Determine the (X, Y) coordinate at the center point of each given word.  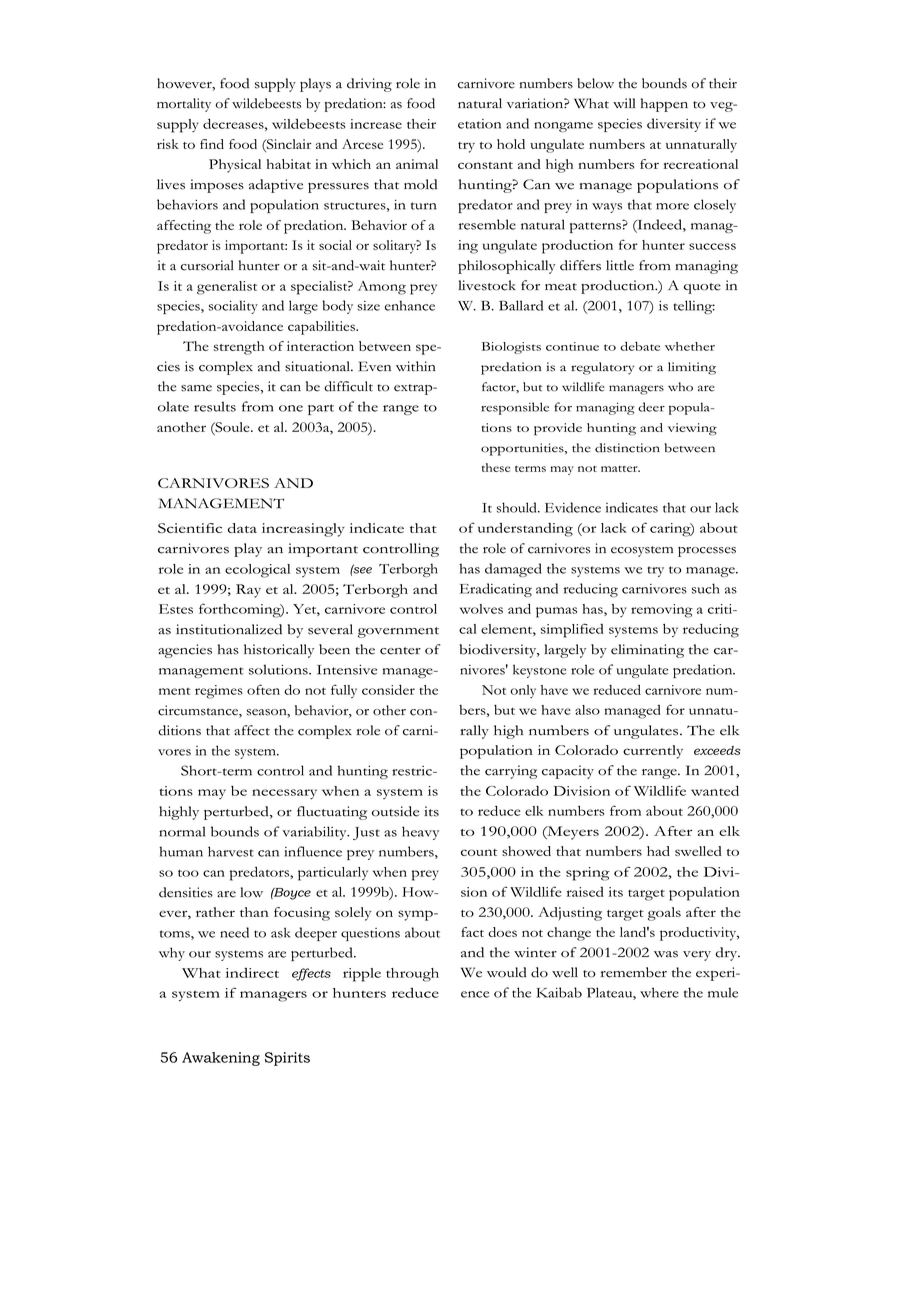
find (212, 144)
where (659, 992)
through (412, 975)
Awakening (221, 1059)
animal (417, 164)
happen (664, 105)
